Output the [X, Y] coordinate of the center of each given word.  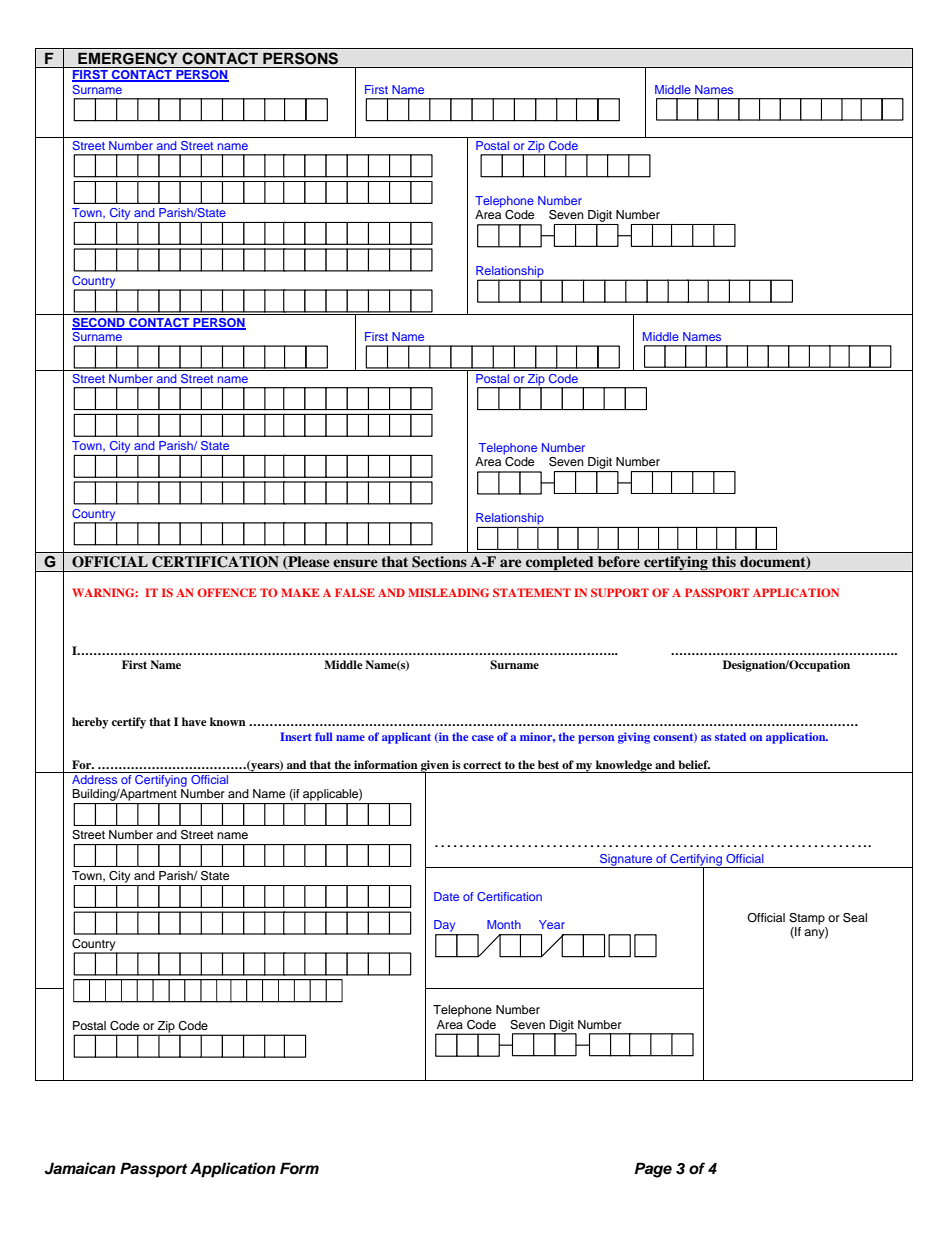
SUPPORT [620, 592]
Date [446, 896]
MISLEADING [448, 592]
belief [694, 764]
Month [504, 924]
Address [94, 779]
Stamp [807, 919]
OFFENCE [226, 592]
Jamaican [80, 1168]
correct [482, 765]
